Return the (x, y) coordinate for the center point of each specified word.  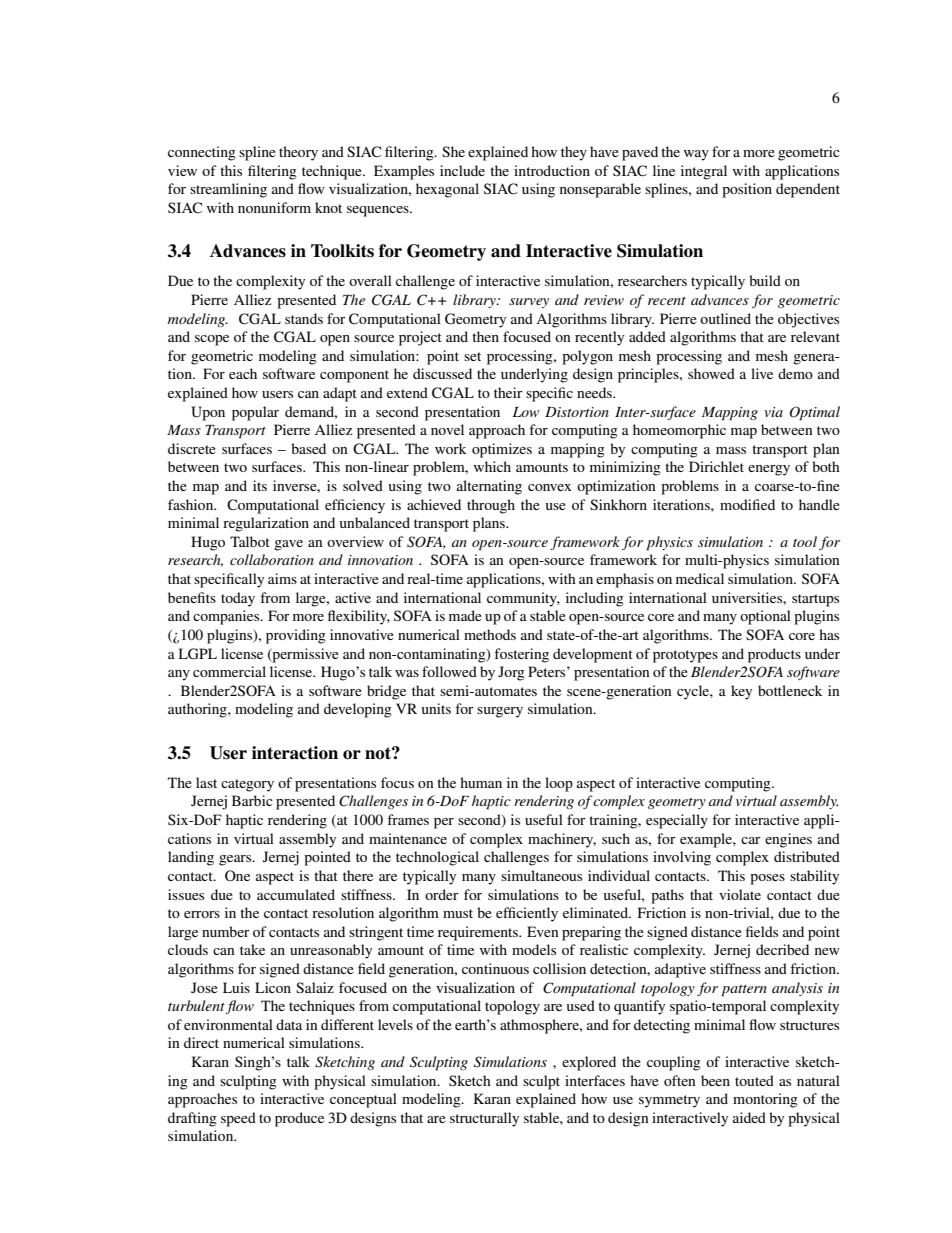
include (462, 170)
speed (238, 1119)
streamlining (228, 190)
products (774, 655)
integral (704, 172)
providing (296, 636)
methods (490, 634)
